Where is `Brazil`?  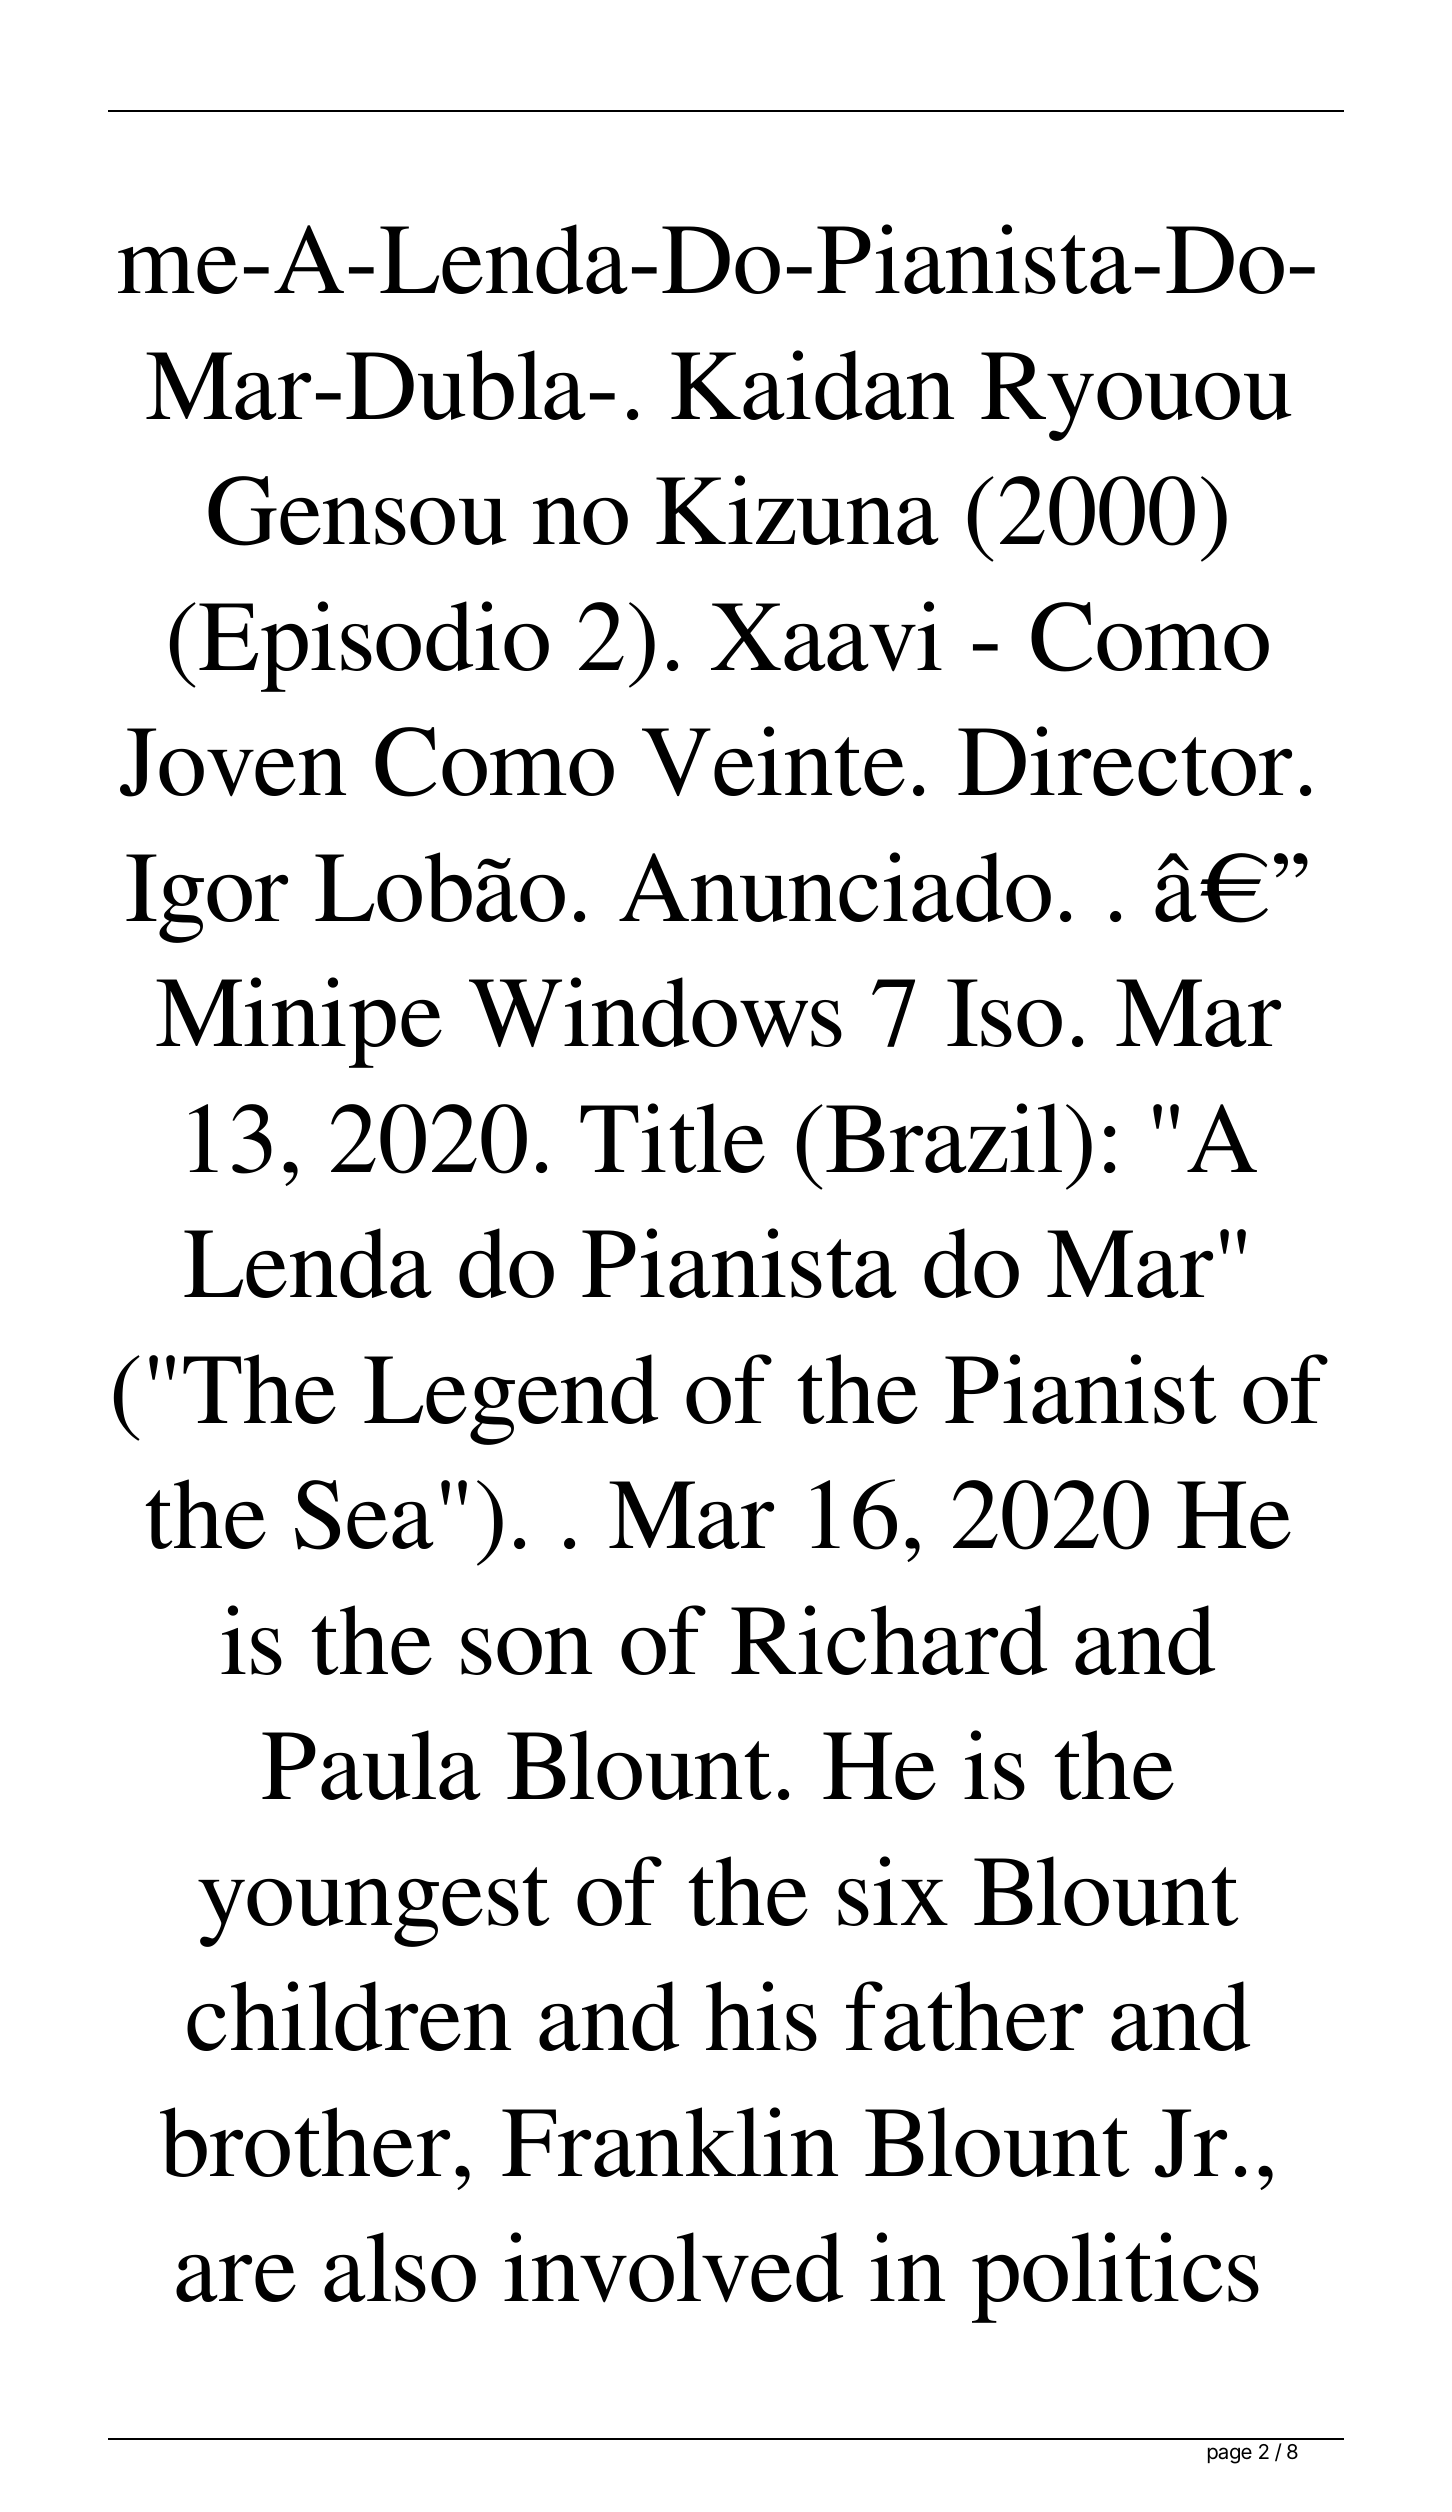 Brazil is located at coordinates (944, 1138).
